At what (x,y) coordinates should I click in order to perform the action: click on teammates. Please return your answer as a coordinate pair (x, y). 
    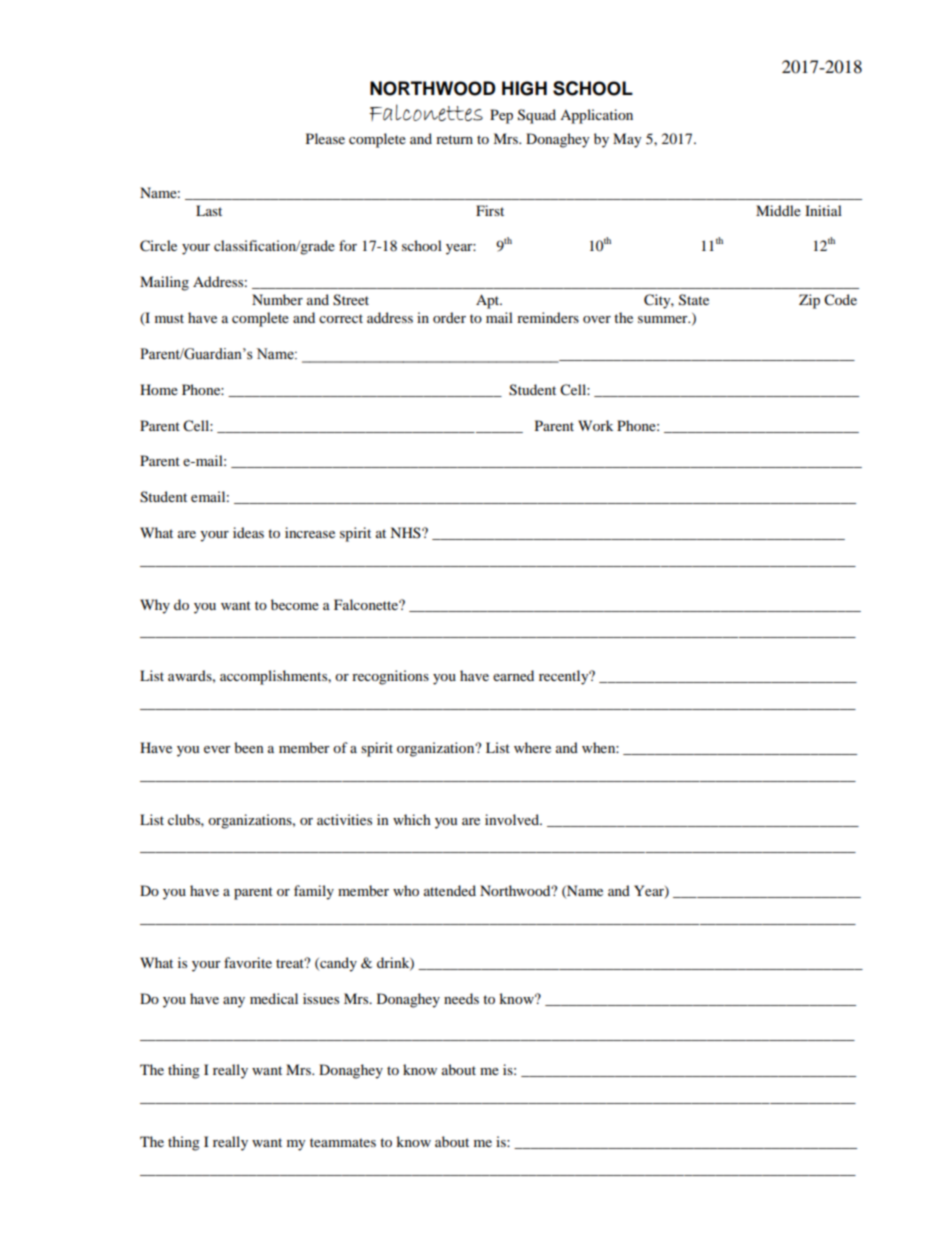
    Looking at the image, I should click on (343, 1142).
